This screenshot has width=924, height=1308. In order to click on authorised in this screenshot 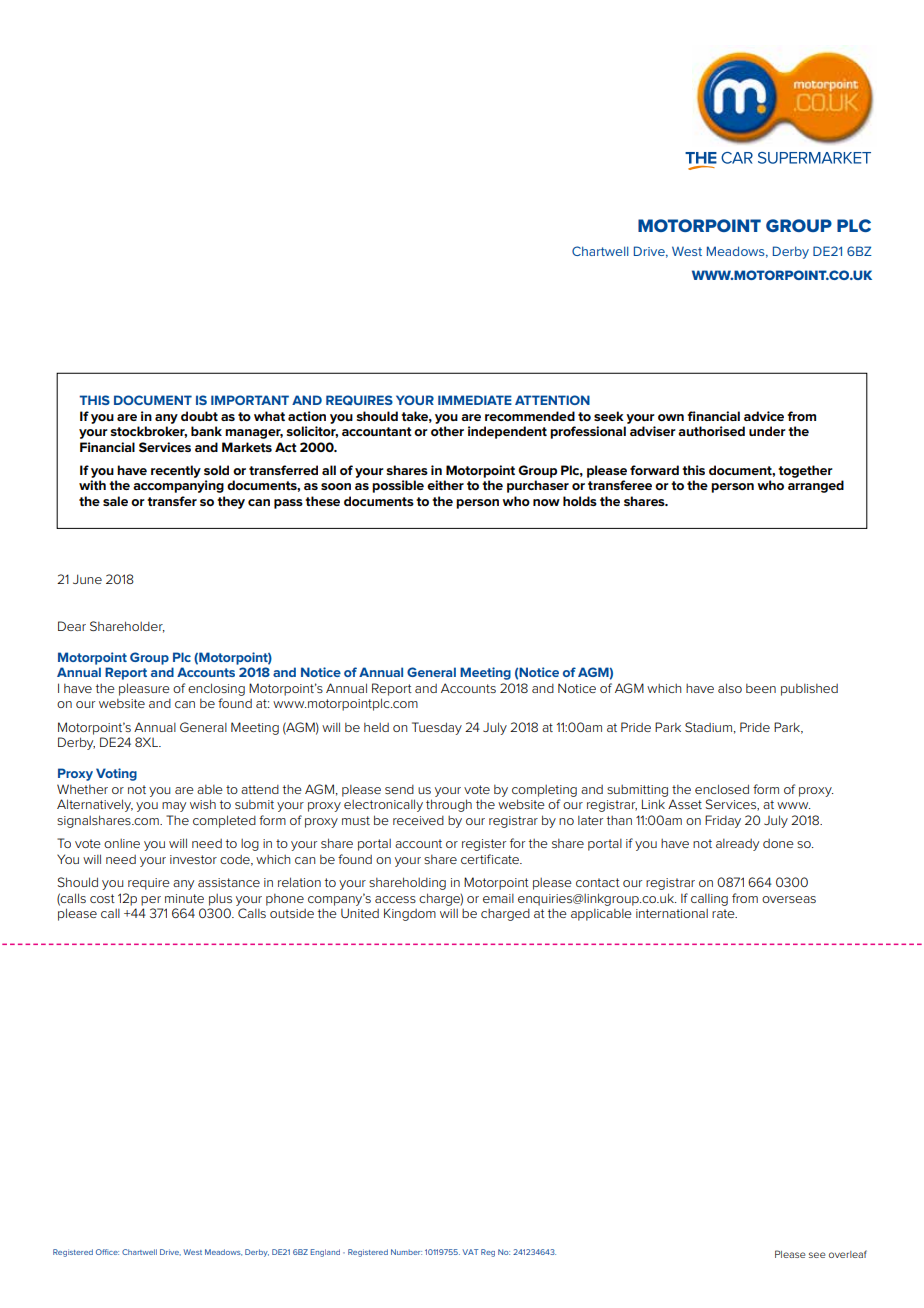, I will do `click(711, 431)`.
